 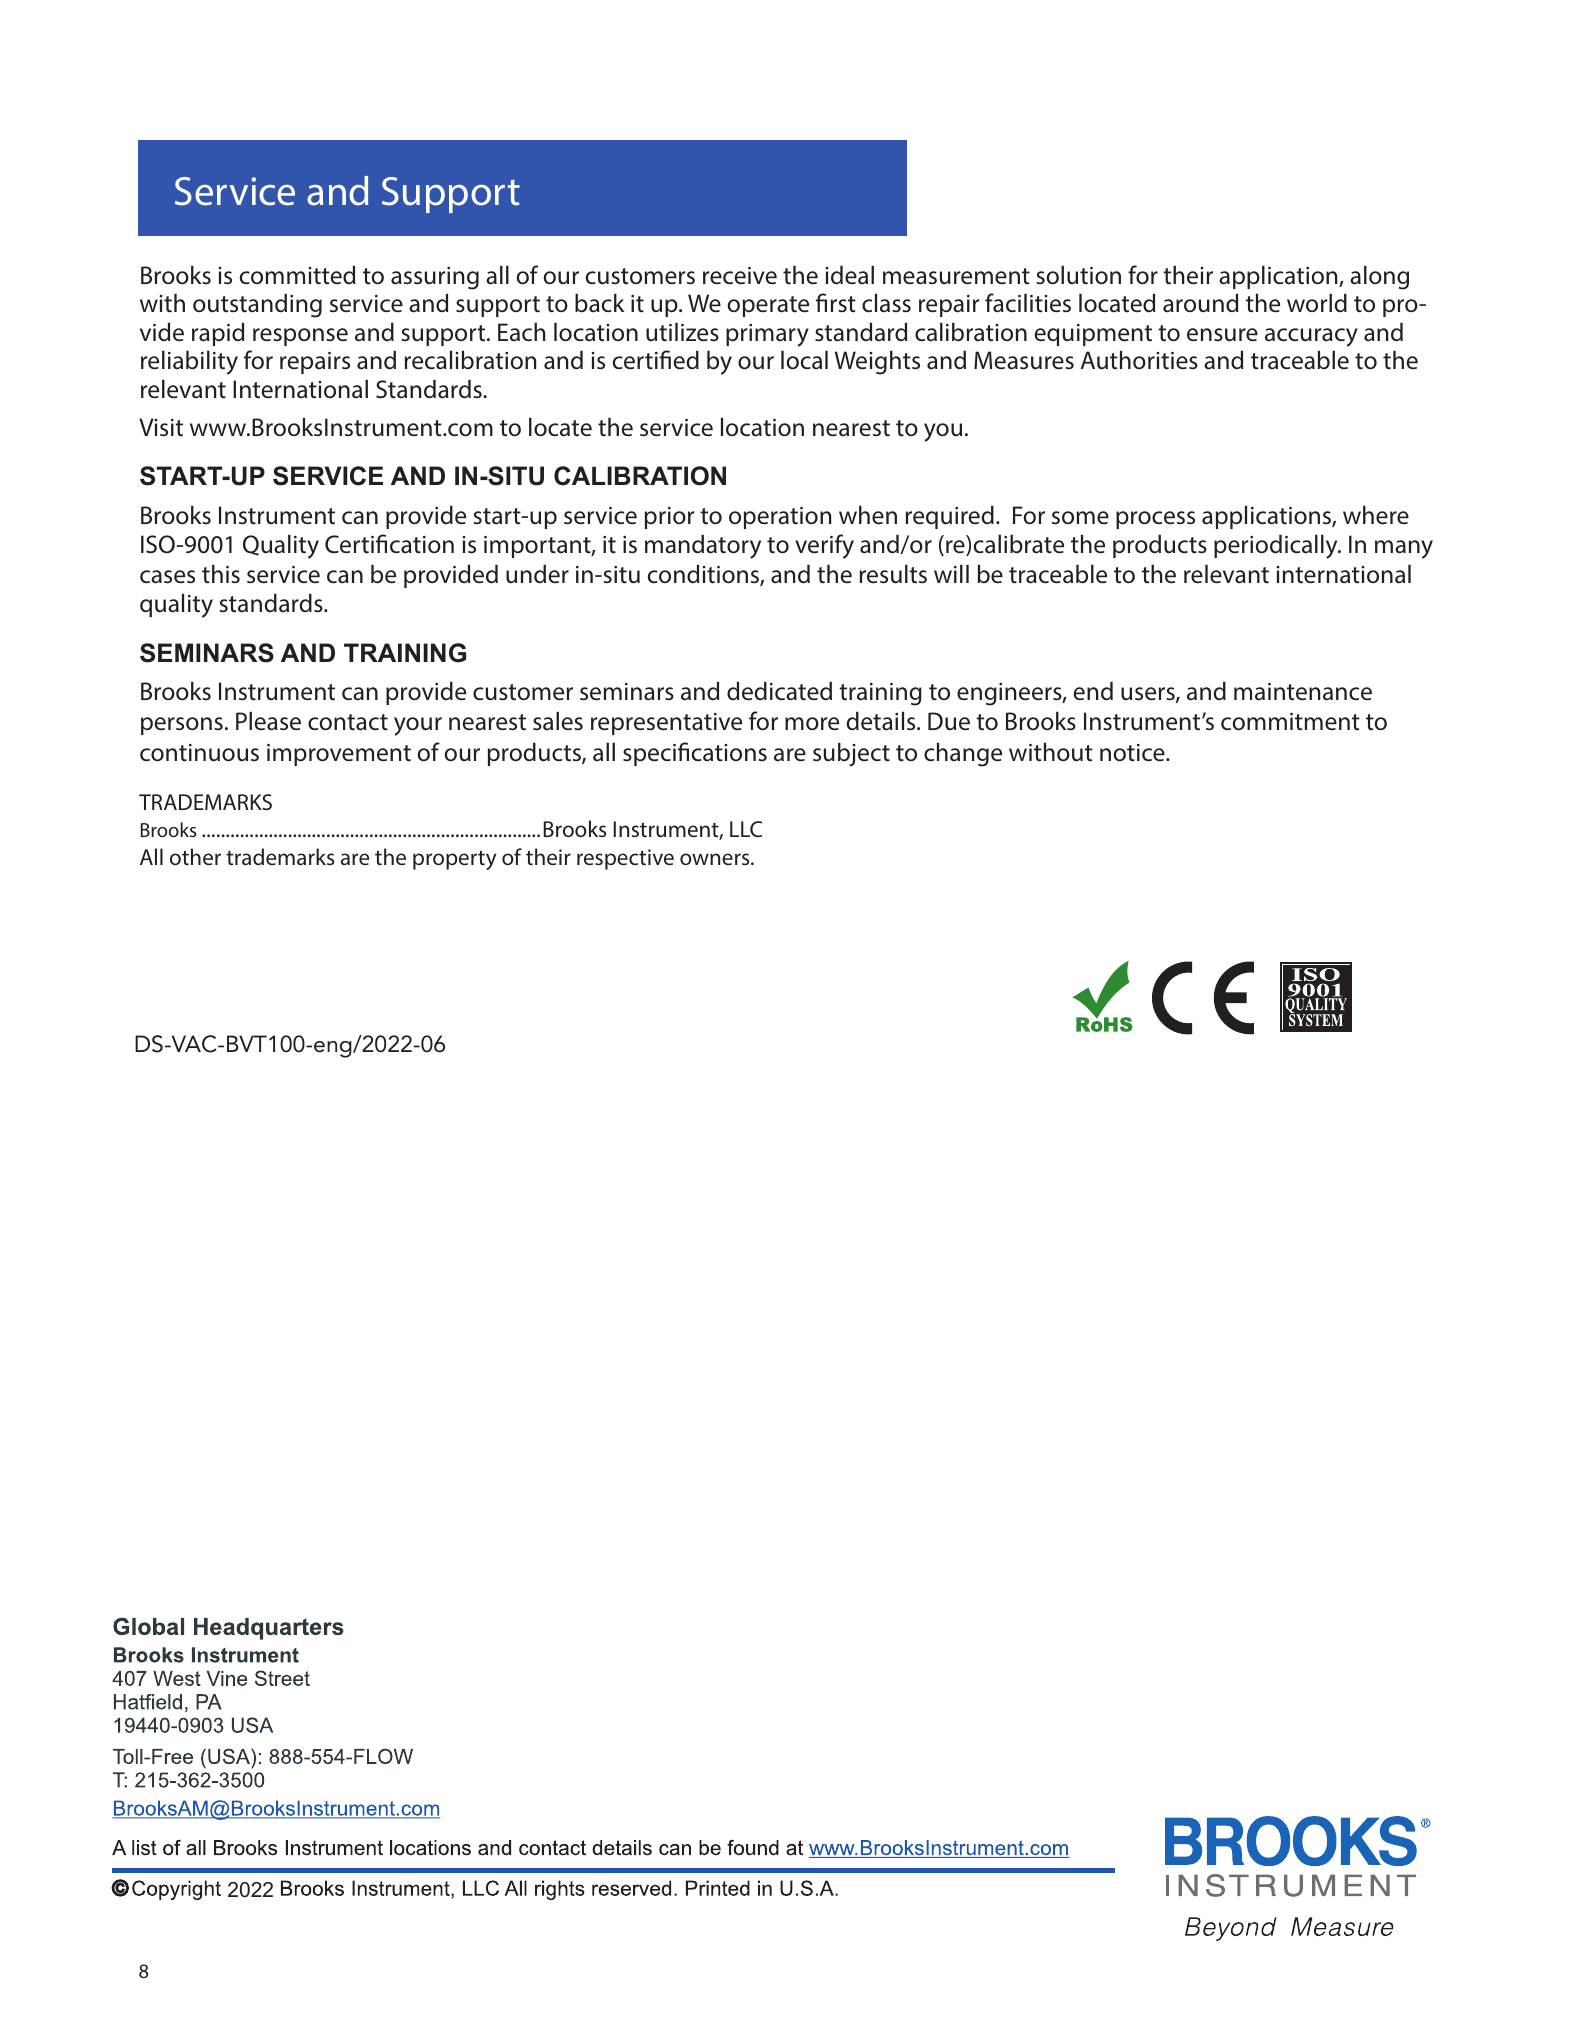 What do you see at coordinates (195, 856) in the screenshot?
I see `other` at bounding box center [195, 856].
